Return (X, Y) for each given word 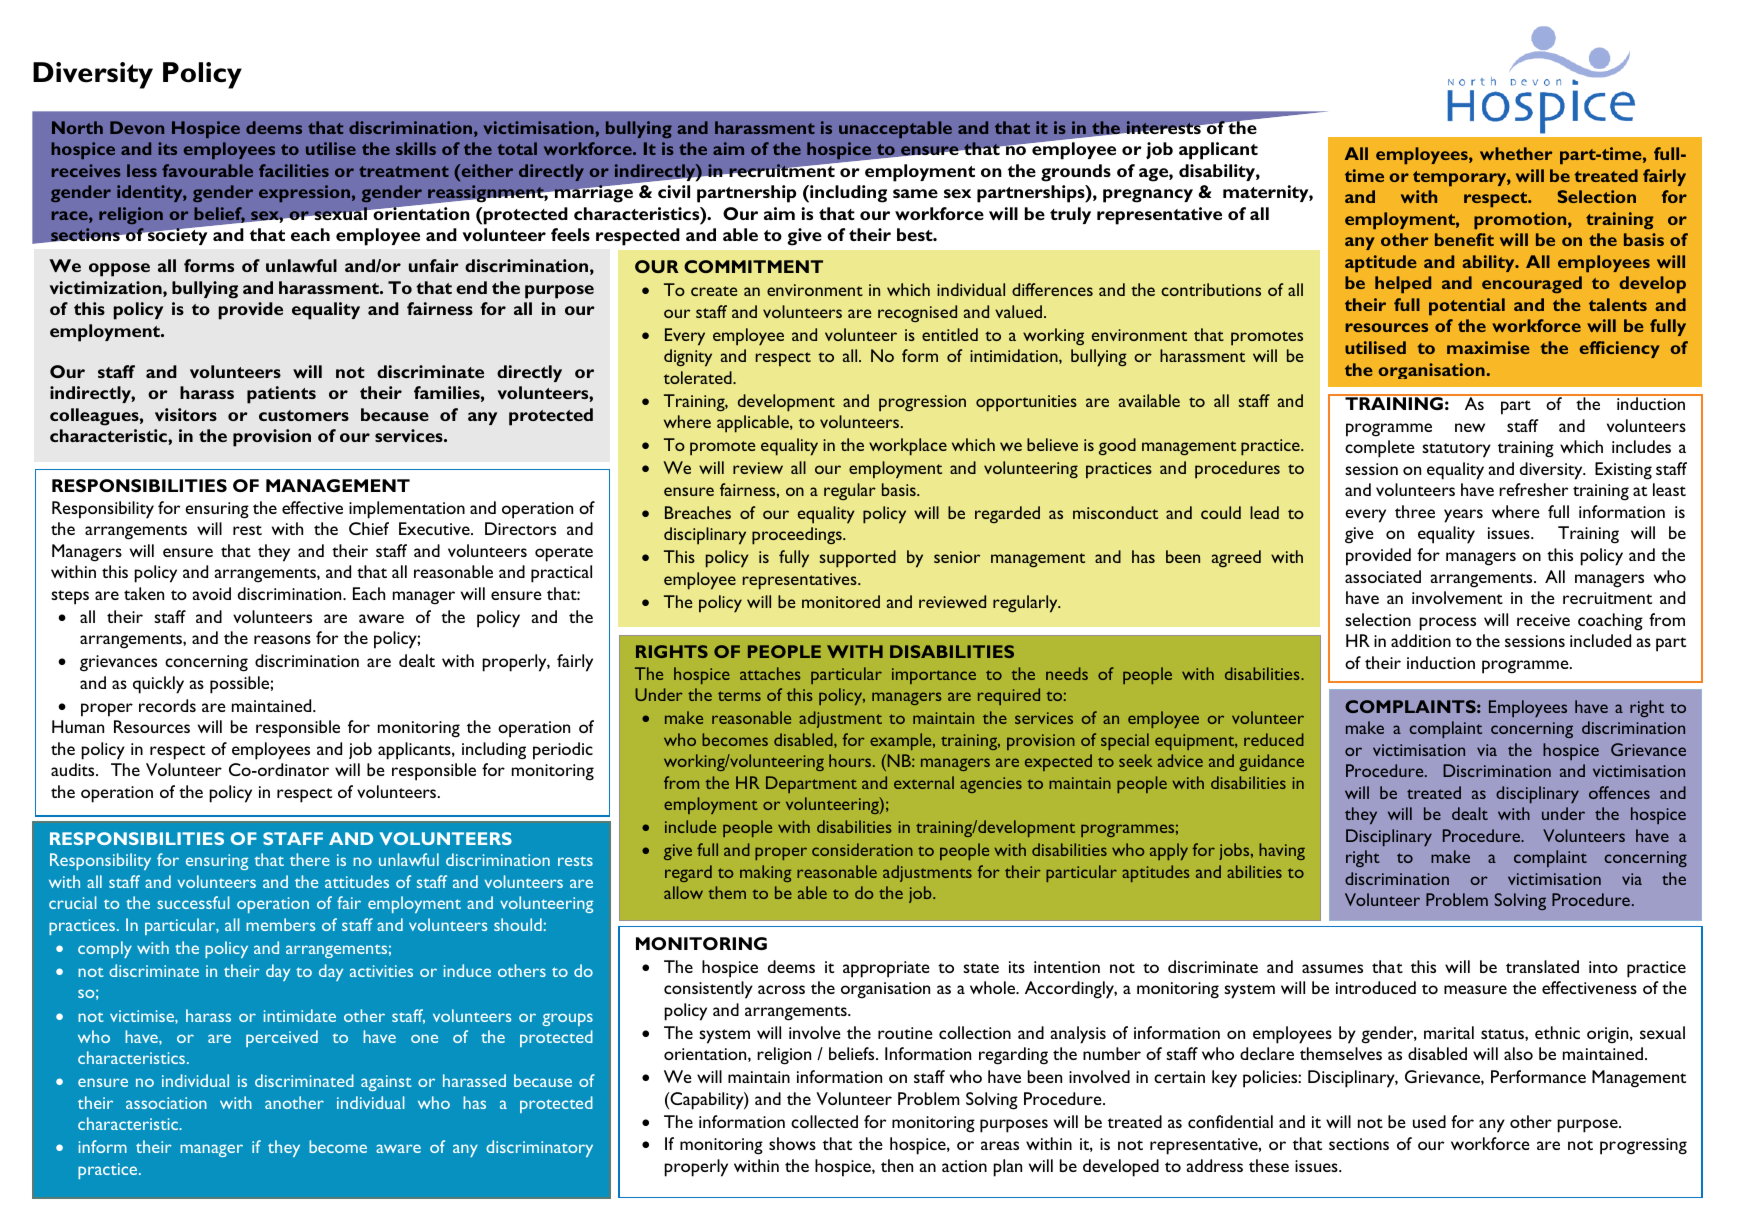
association (166, 1103)
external (924, 782)
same (915, 193)
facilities (294, 170)
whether (1516, 153)
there (310, 859)
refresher (1533, 489)
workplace (908, 447)
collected (824, 1121)
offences (1619, 792)
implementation (407, 510)
